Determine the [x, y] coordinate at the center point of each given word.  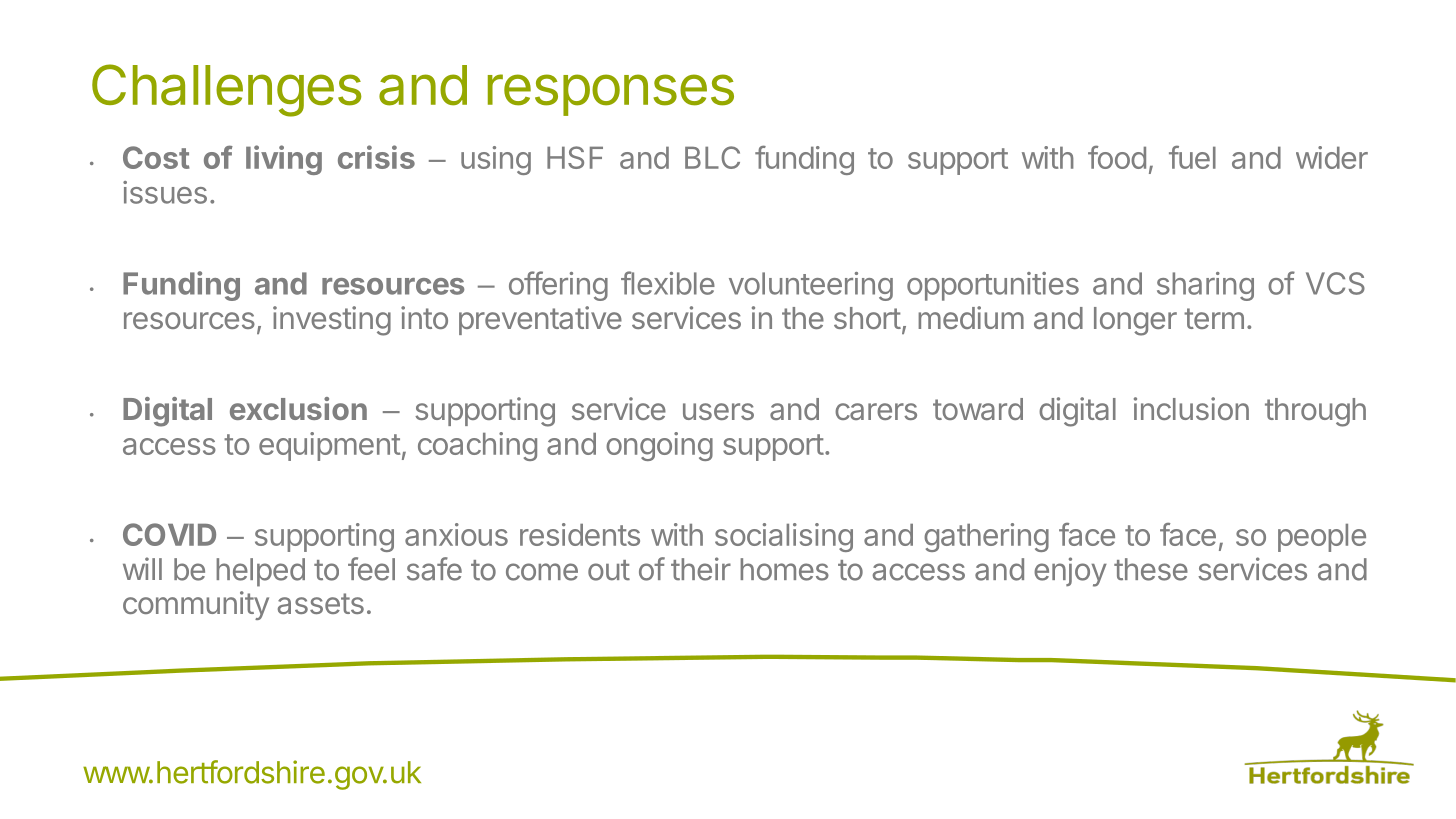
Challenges [227, 90]
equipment [329, 446]
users [718, 411]
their [701, 569]
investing [332, 321]
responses [611, 95]
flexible [668, 283]
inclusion [1191, 408]
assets [321, 603]
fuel [1192, 157]
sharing [1205, 286]
